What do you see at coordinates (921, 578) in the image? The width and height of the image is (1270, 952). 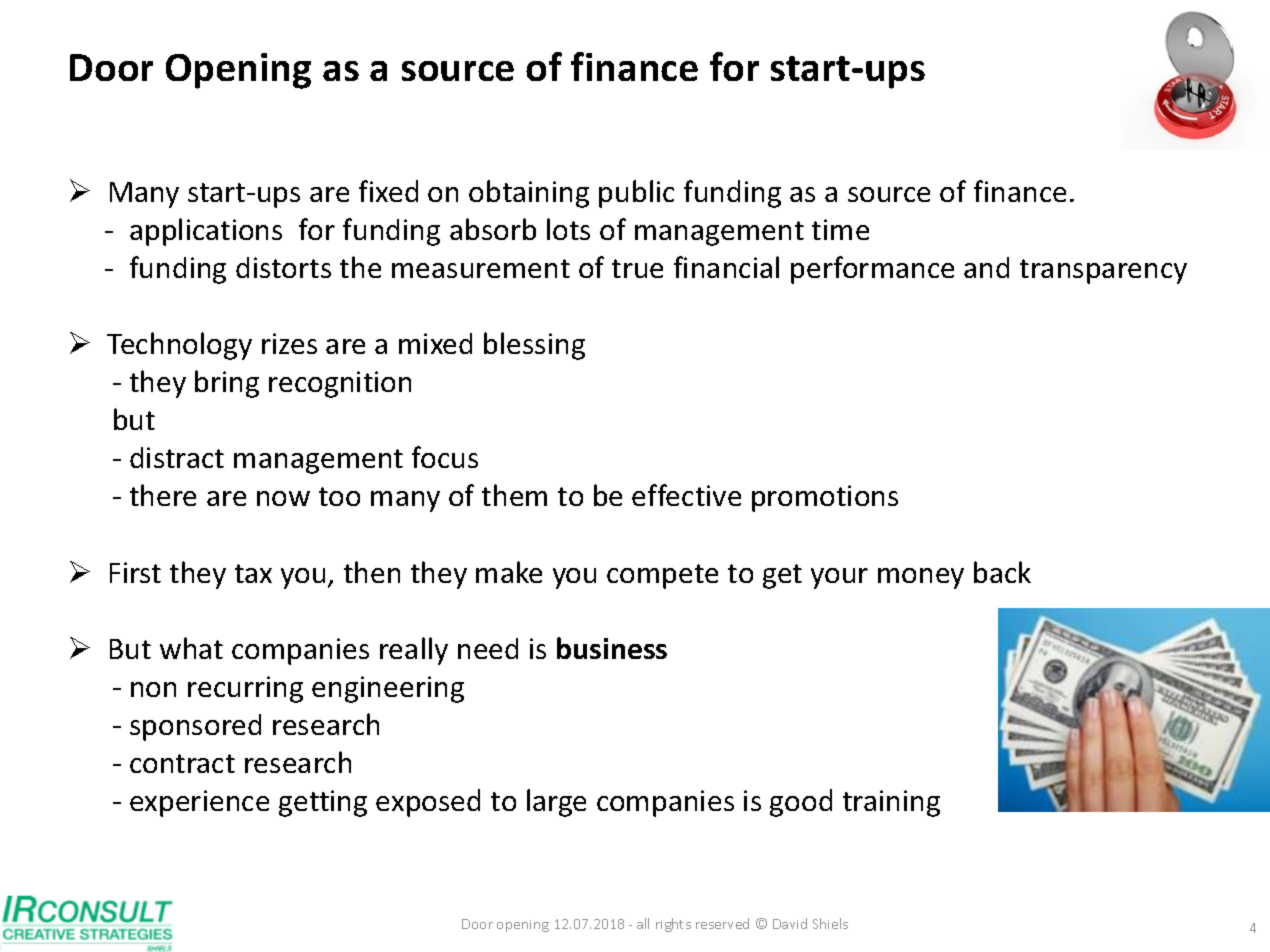 I see `money` at bounding box center [921, 578].
